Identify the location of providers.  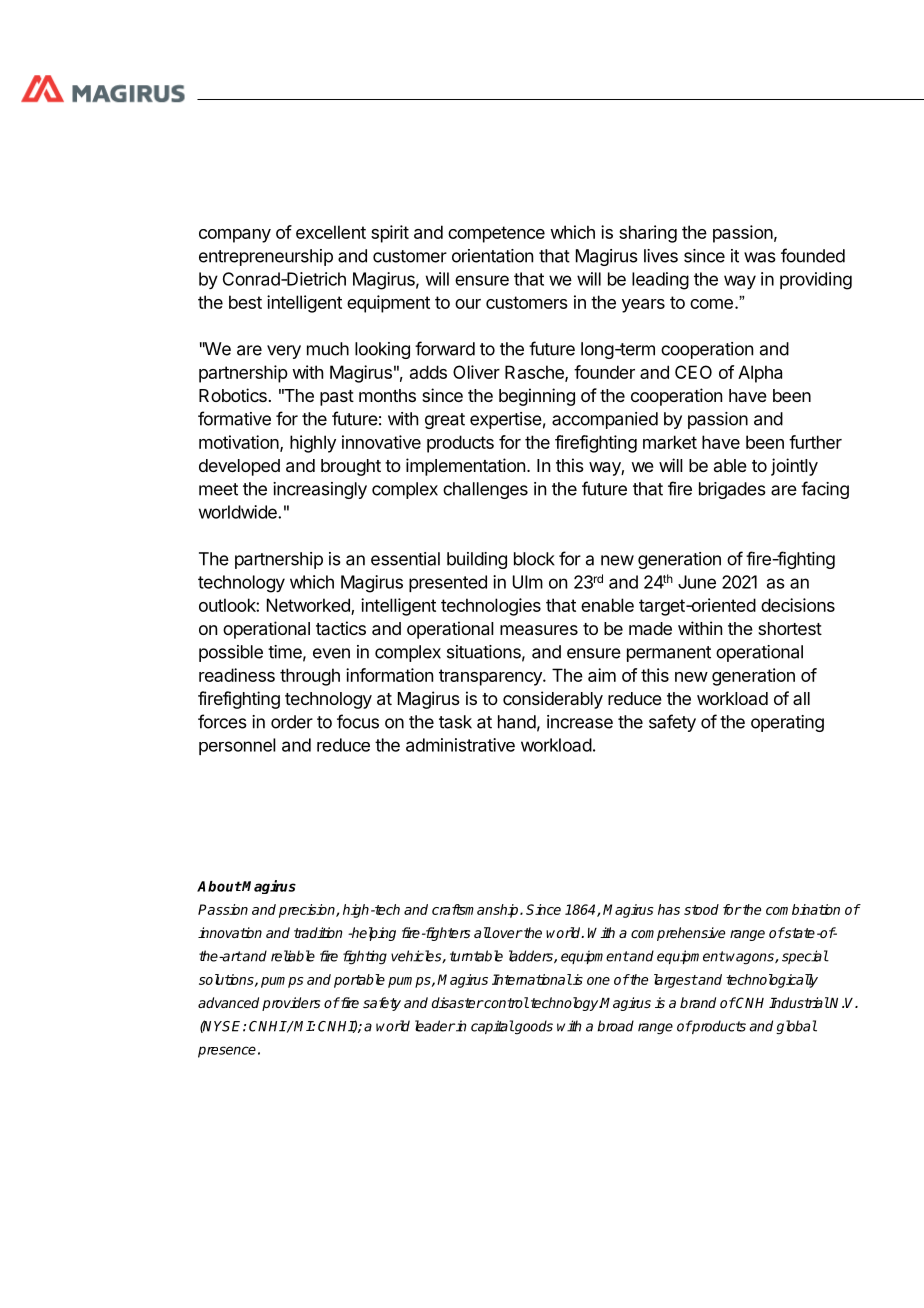
(291, 1004).
